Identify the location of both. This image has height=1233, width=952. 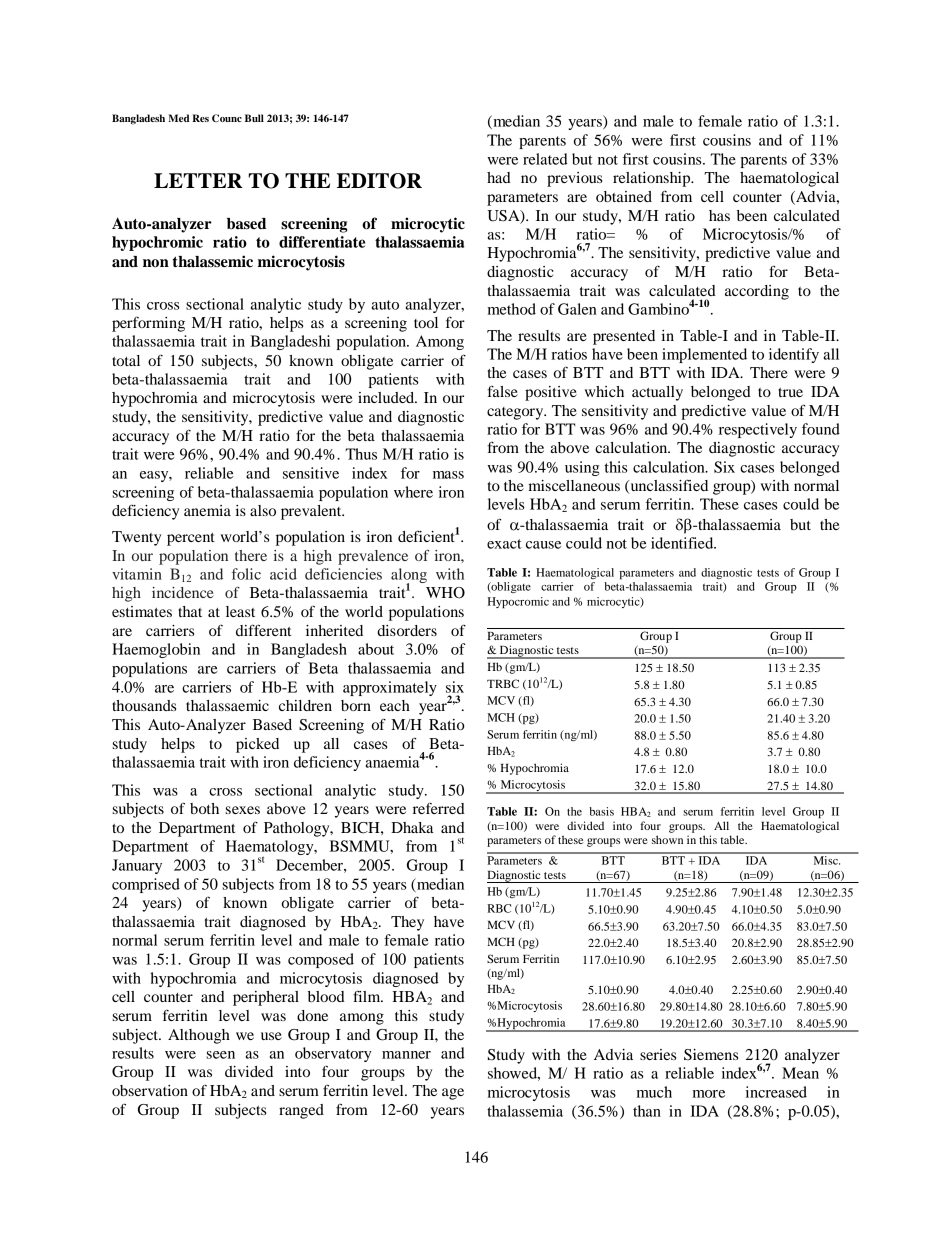
(204, 808).
